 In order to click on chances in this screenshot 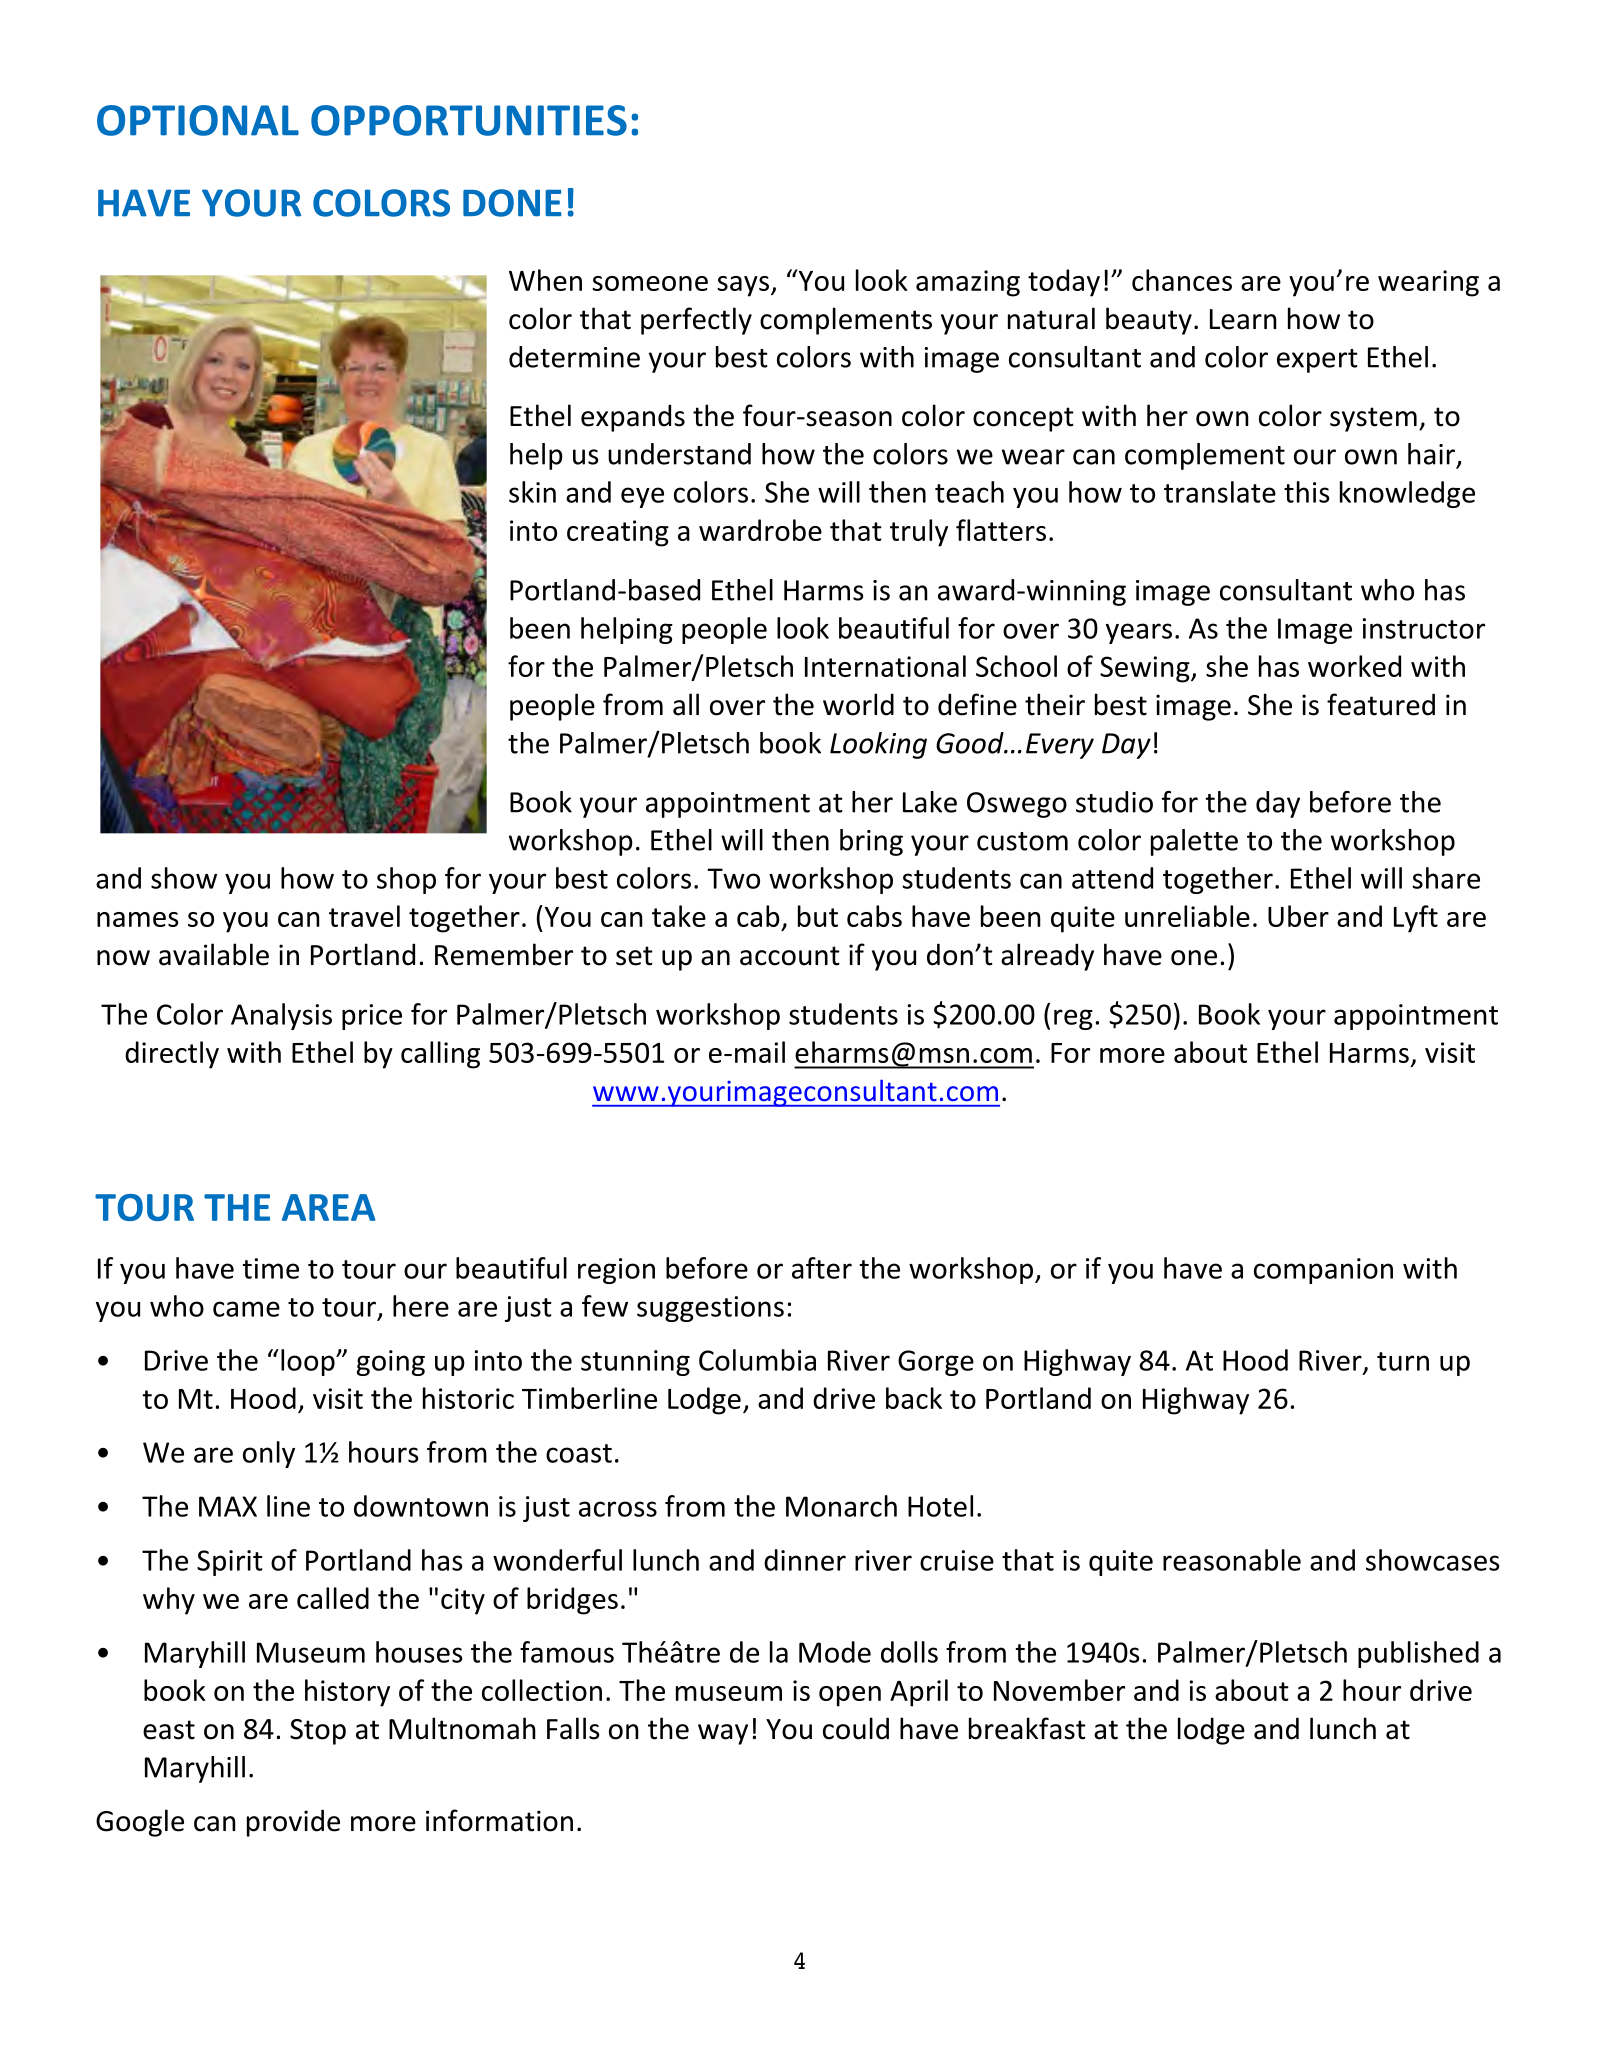, I will do `click(1182, 280)`.
